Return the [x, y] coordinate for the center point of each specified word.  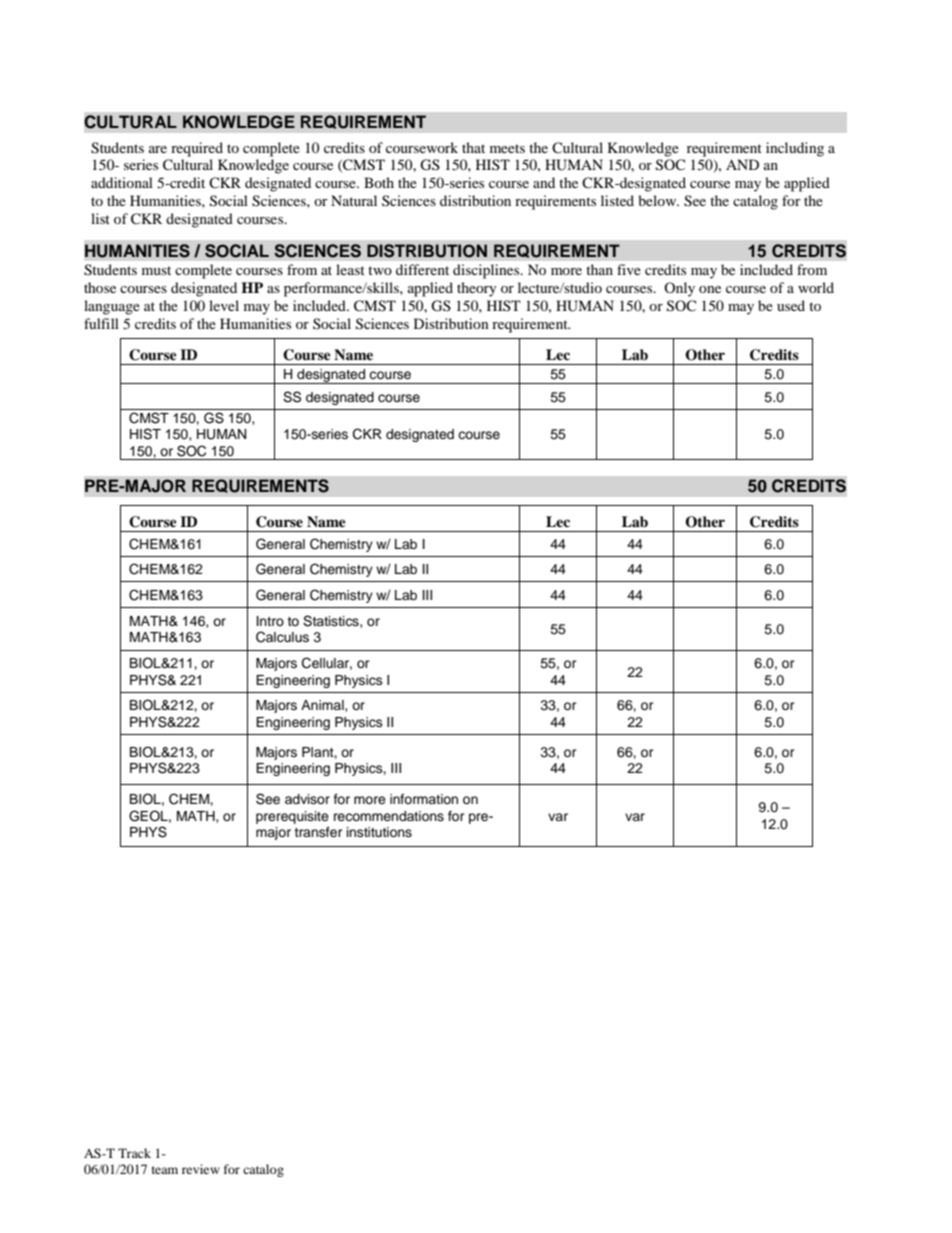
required [197, 149]
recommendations [389, 816]
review [201, 1169]
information [424, 799]
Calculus [282, 637]
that [473, 147]
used [791, 305]
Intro [270, 621]
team [165, 1170]
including [795, 149]
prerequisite [292, 817]
